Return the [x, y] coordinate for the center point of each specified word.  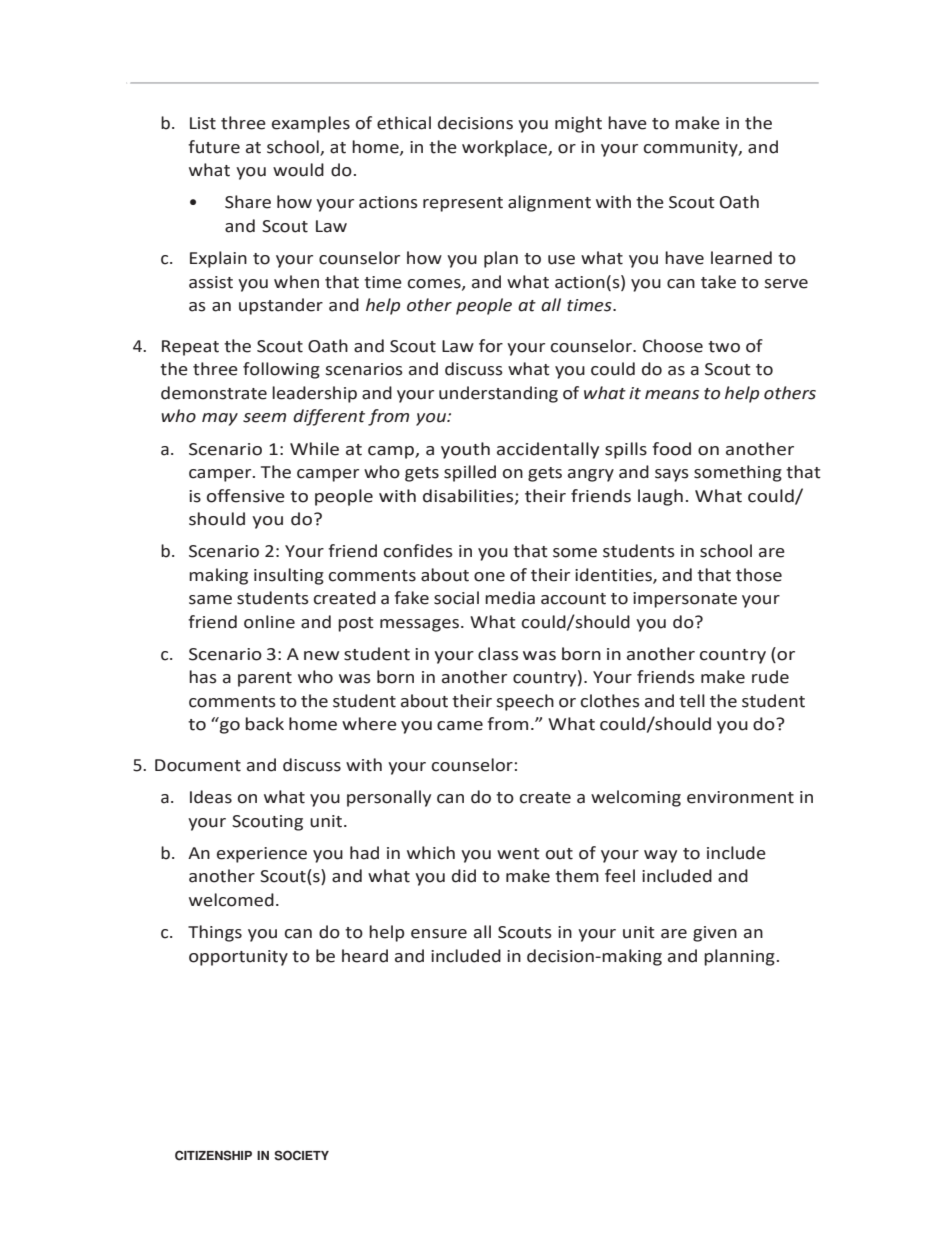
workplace [505, 148]
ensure [439, 934]
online [269, 622]
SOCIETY [301, 1155]
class [498, 654]
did [464, 876]
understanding [498, 394]
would [298, 170]
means [672, 395]
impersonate [685, 600]
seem [264, 418]
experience [262, 855]
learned [741, 258]
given [715, 934]
